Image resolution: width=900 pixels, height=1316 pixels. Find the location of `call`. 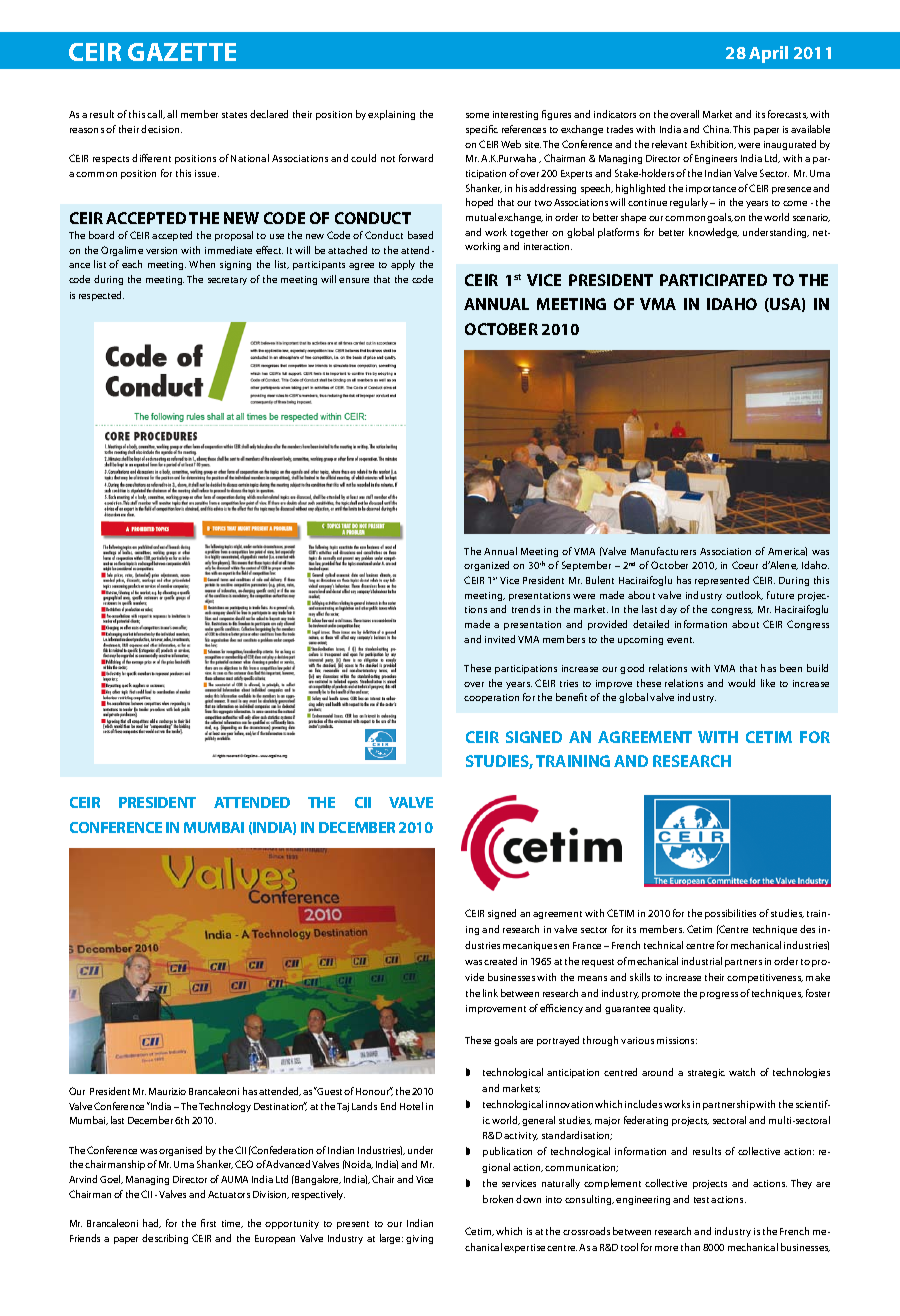

call is located at coordinates (156, 114).
